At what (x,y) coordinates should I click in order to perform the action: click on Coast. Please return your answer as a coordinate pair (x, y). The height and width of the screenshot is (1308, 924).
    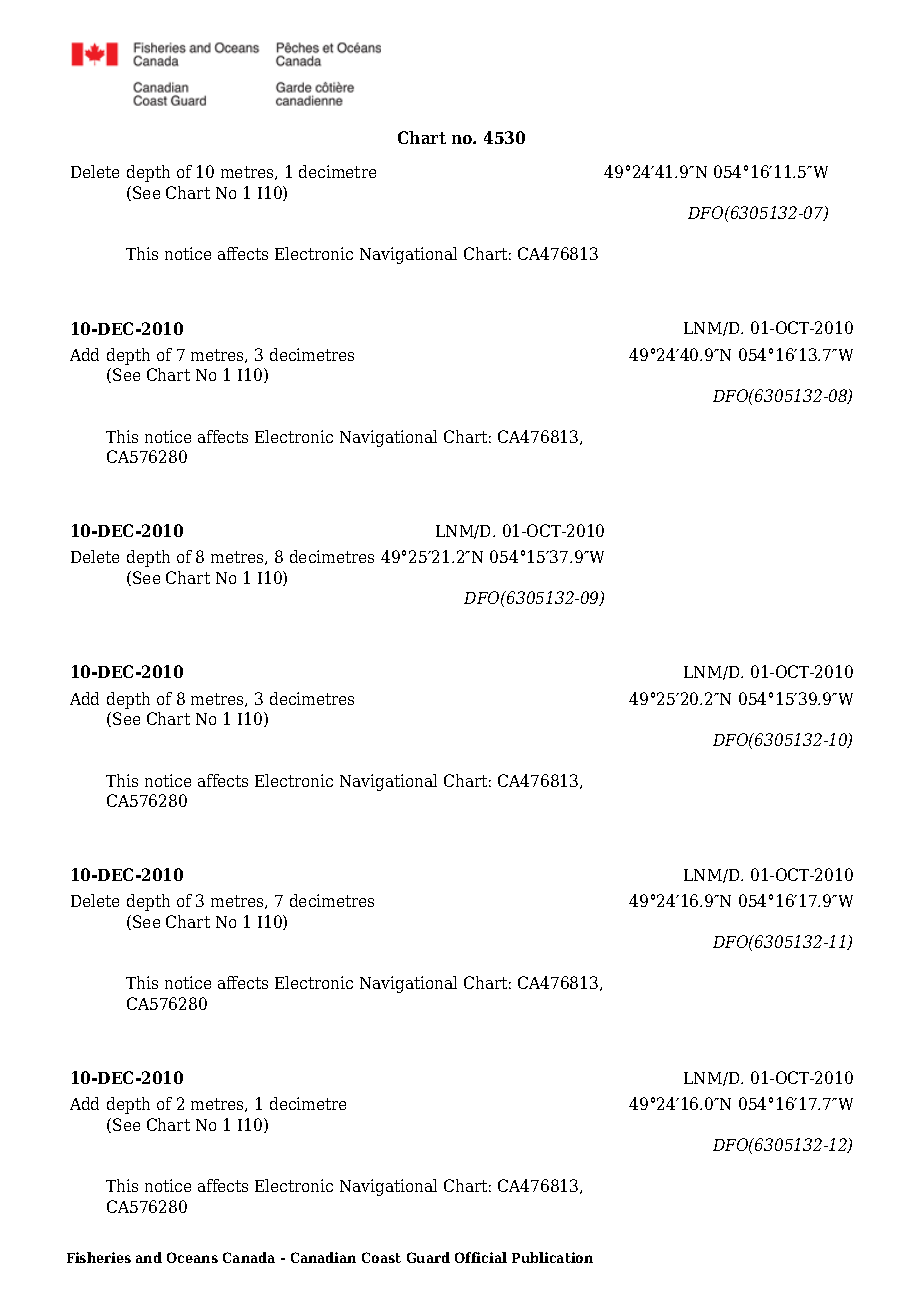
    Looking at the image, I should click on (381, 1257).
